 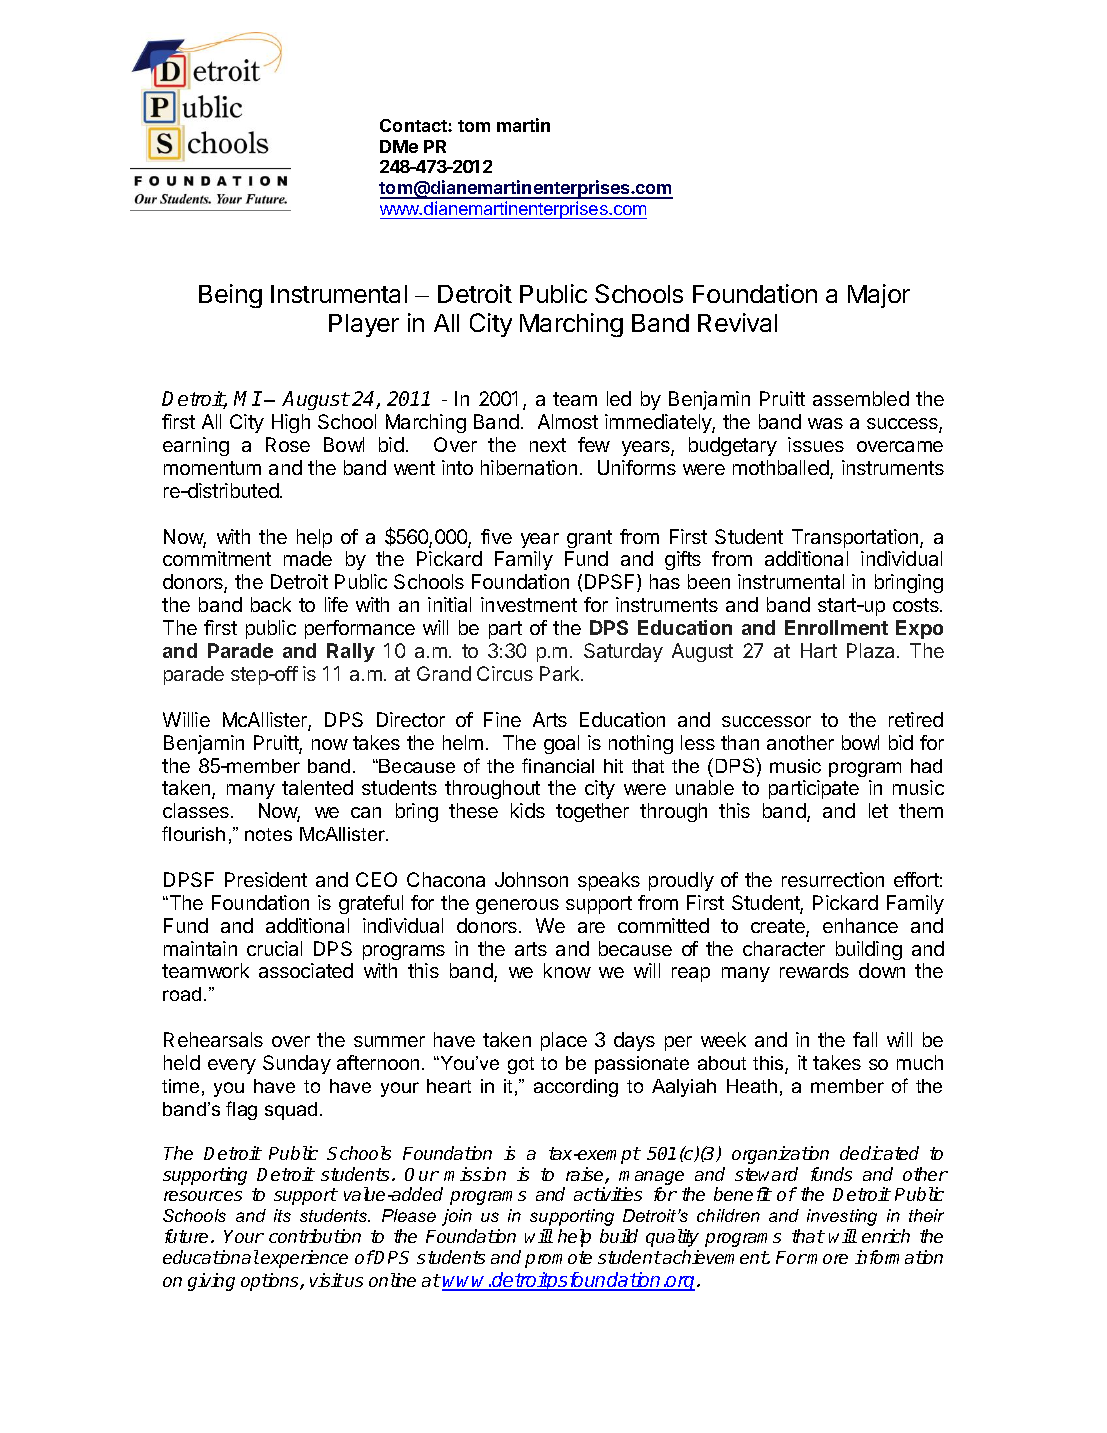 I want to click on made, so click(x=308, y=558).
